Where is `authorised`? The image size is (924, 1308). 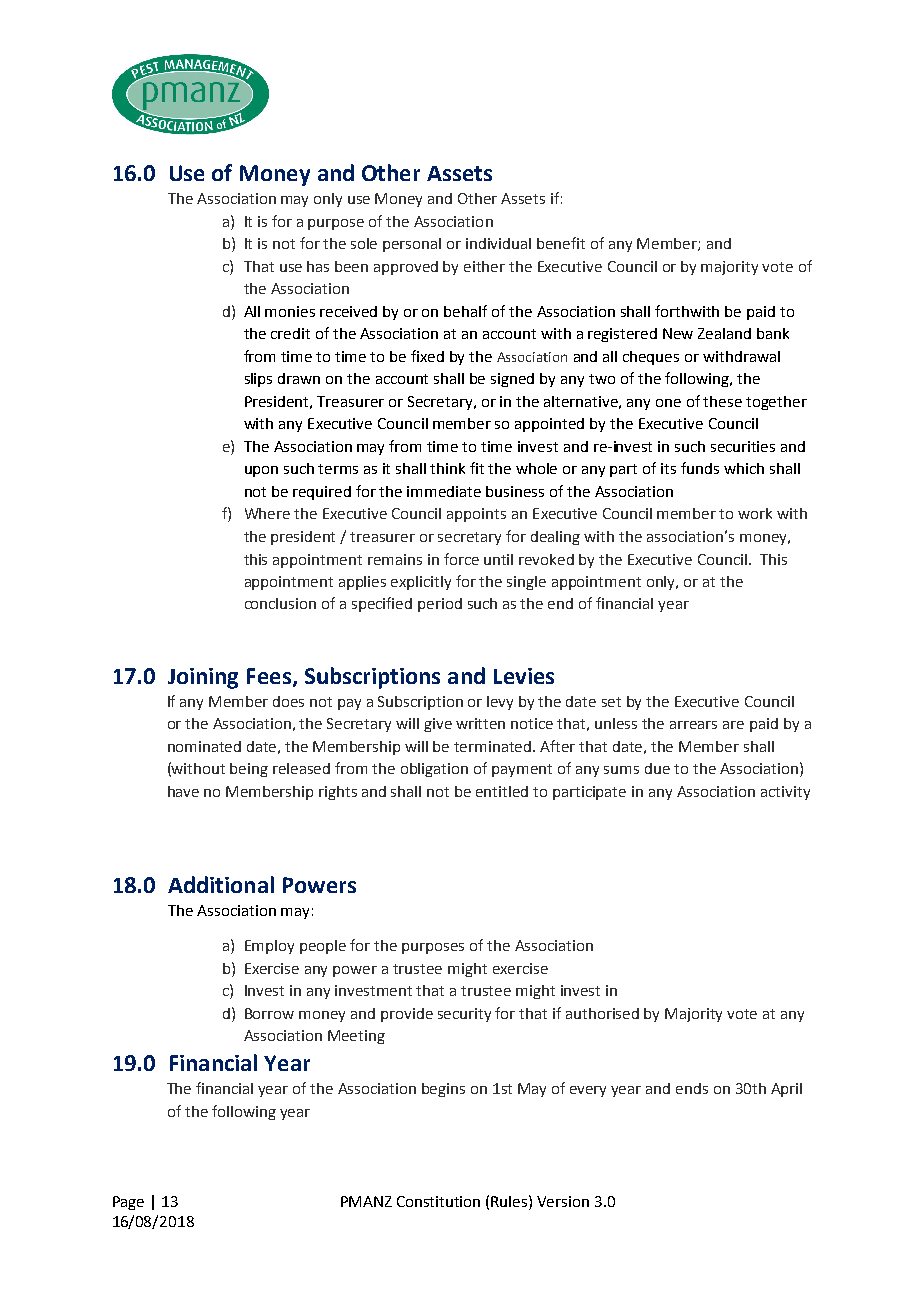 authorised is located at coordinates (602, 1013).
